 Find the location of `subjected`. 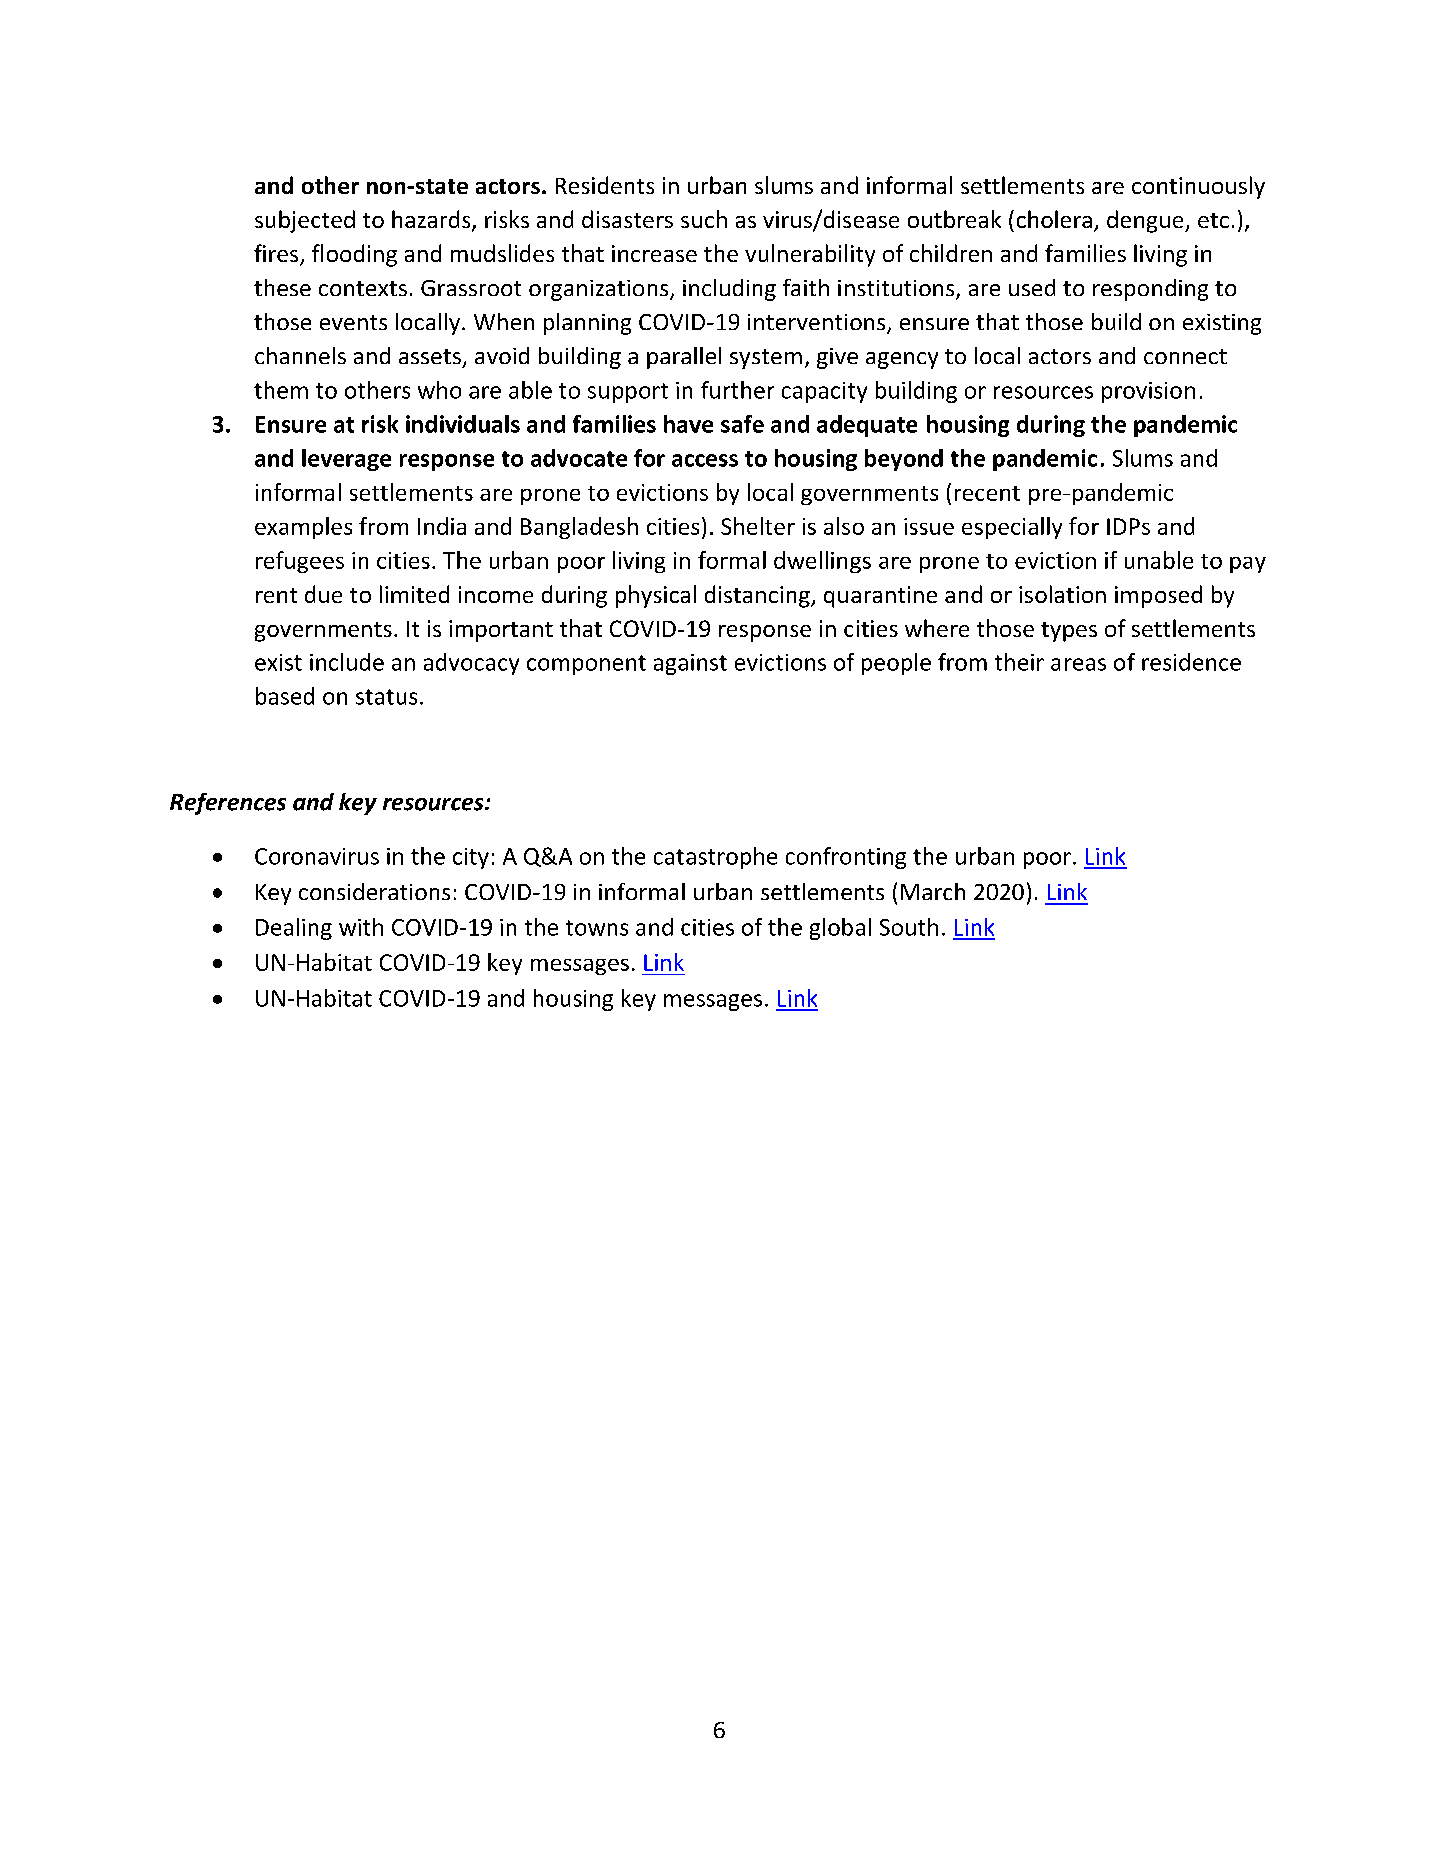

subjected is located at coordinates (305, 221).
